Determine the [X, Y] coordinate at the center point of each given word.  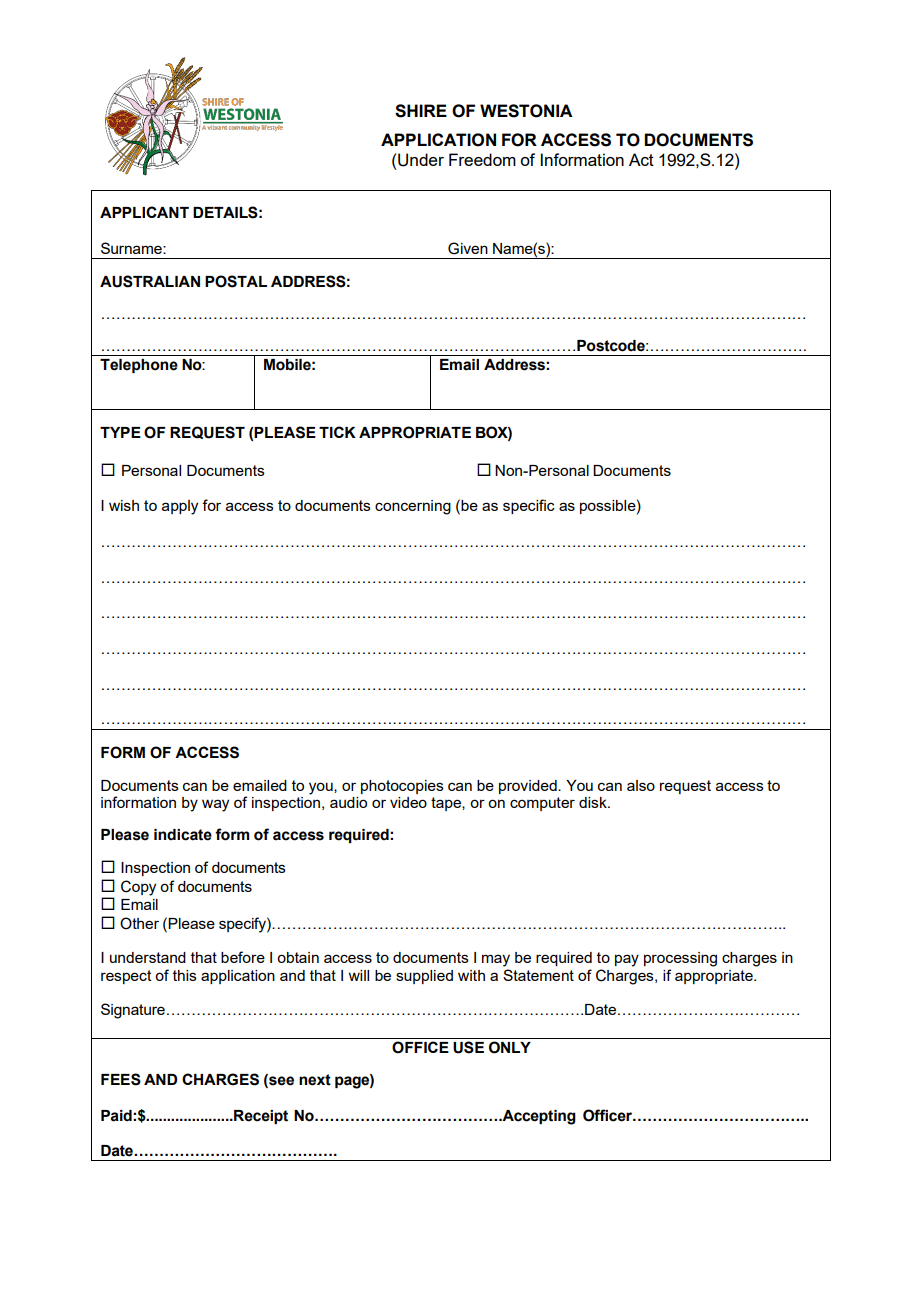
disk [594, 802]
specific [529, 506]
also [641, 785]
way [215, 805]
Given [468, 248]
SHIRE [421, 111]
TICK [337, 432]
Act [641, 159]
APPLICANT [144, 212]
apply [180, 507]
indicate [183, 835]
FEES [121, 1079]
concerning [413, 507]
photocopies [402, 787]
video [408, 802]
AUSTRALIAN [150, 281]
